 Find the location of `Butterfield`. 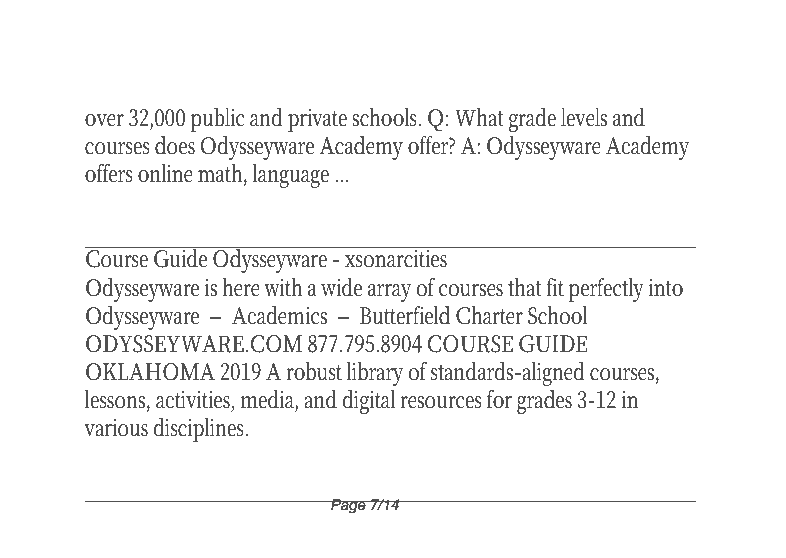

Butterfield is located at coordinates (405, 315).
